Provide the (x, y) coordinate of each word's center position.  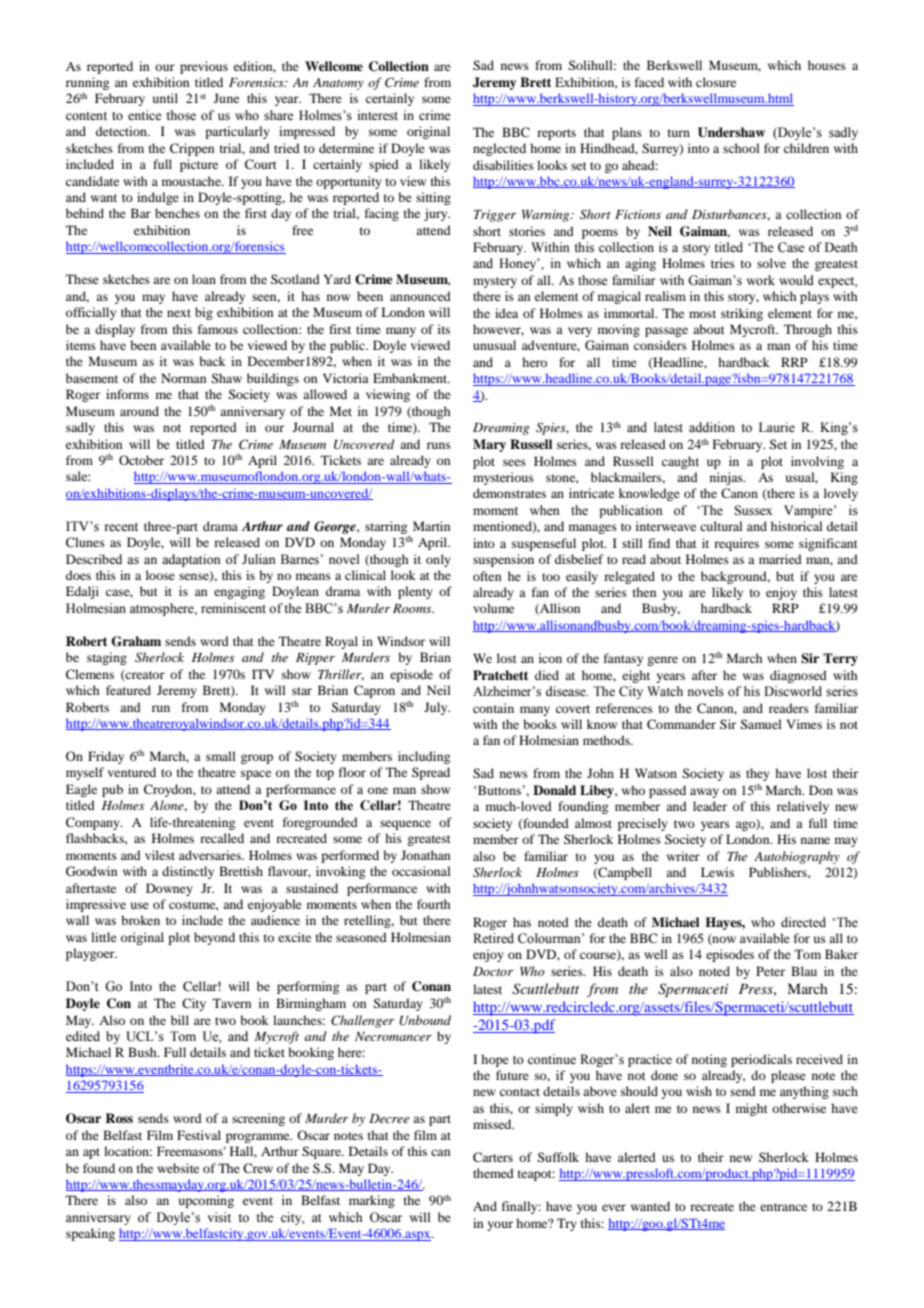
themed (493, 1173)
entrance (783, 1207)
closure (716, 82)
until (165, 98)
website (178, 1168)
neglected (499, 149)
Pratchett (500, 675)
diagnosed (798, 676)
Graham (136, 641)
